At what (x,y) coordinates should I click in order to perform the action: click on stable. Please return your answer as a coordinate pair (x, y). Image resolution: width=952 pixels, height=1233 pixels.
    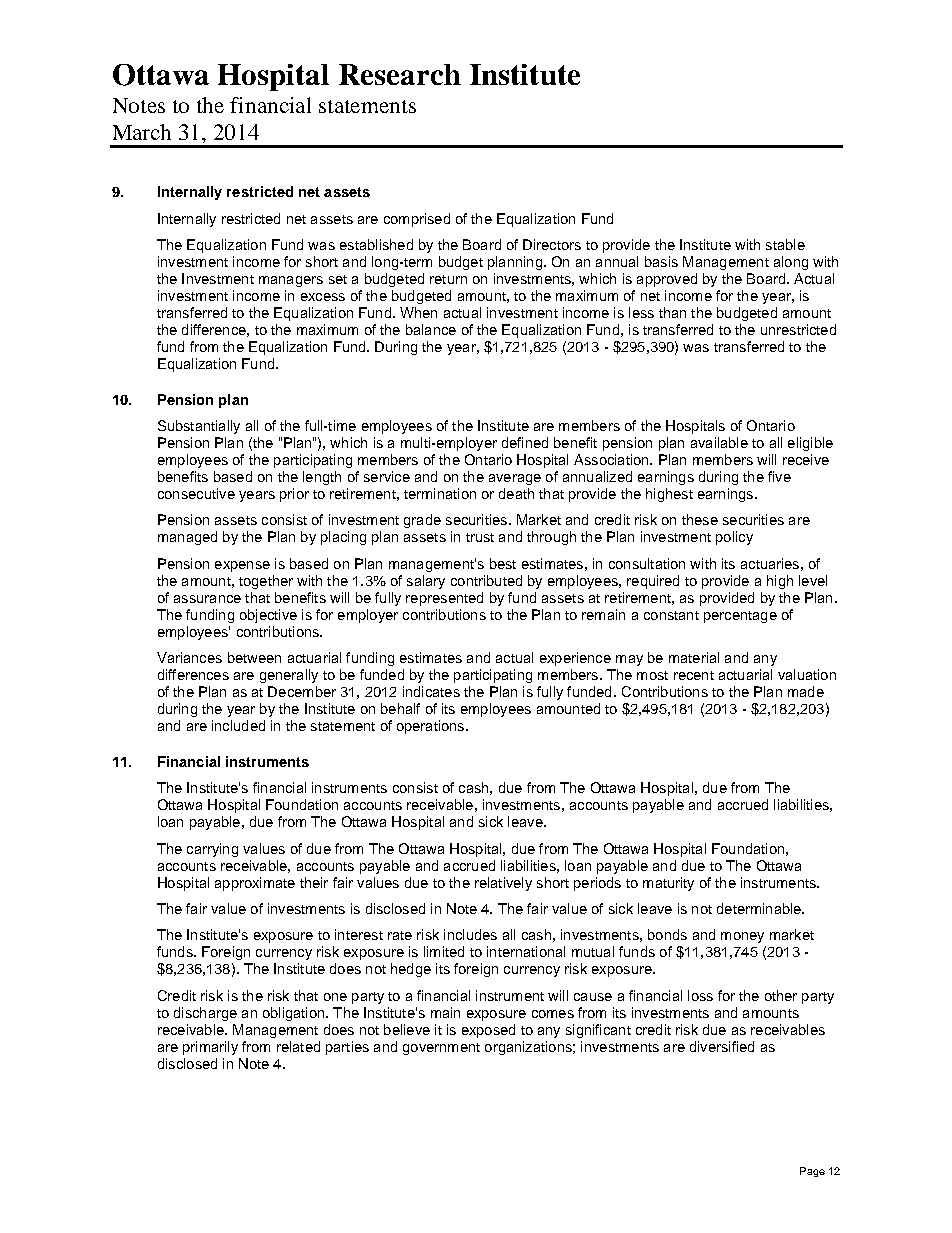
    Looking at the image, I should click on (785, 244).
